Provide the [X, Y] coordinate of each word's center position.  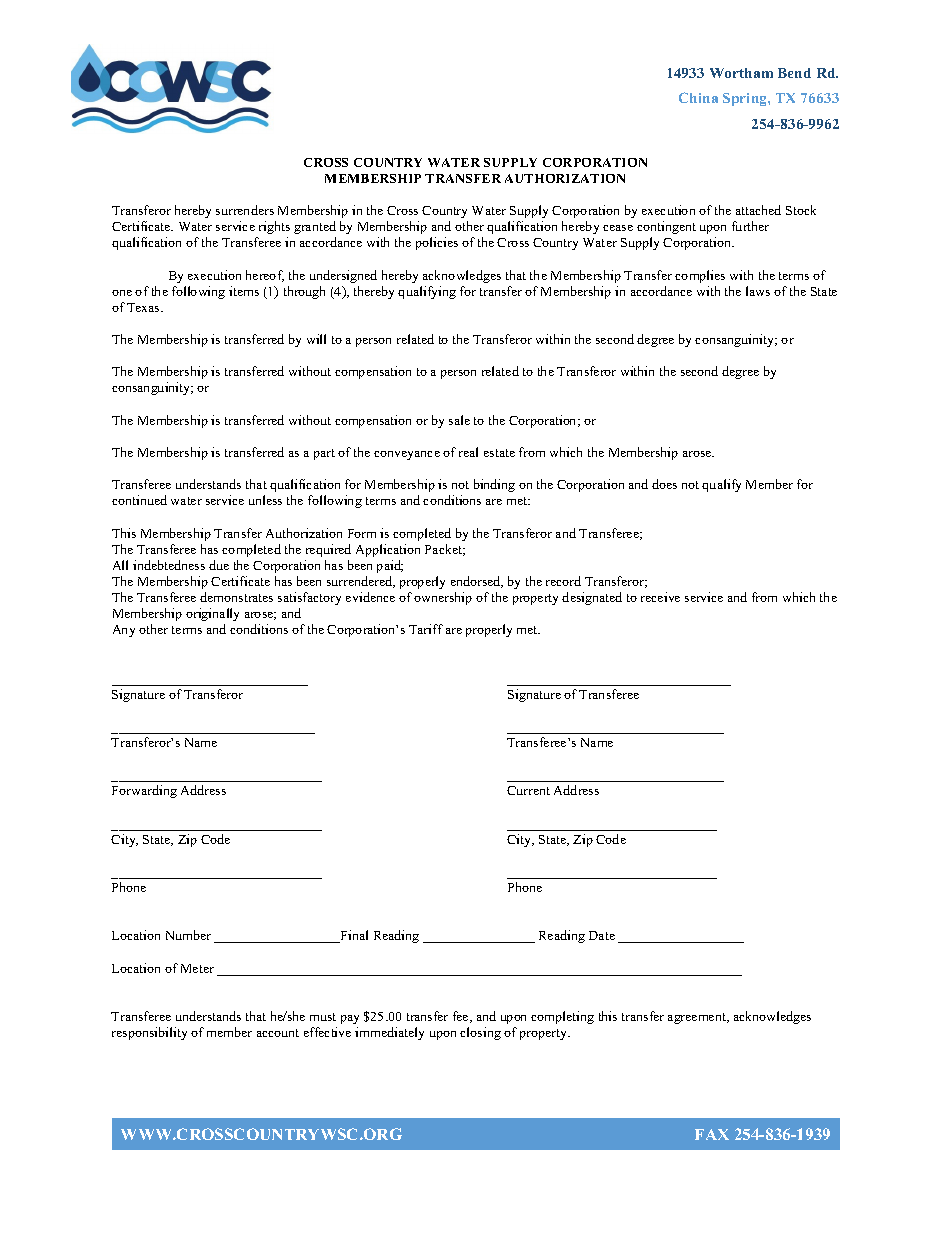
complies [700, 276]
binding [494, 485]
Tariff [426, 629]
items [244, 291]
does [664, 484]
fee [462, 1017]
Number [188, 935]
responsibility [149, 1033]
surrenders [245, 210]
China [698, 97]
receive [660, 597]
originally [212, 614]
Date [602, 935]
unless [265, 500]
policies [437, 243]
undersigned [343, 276]
